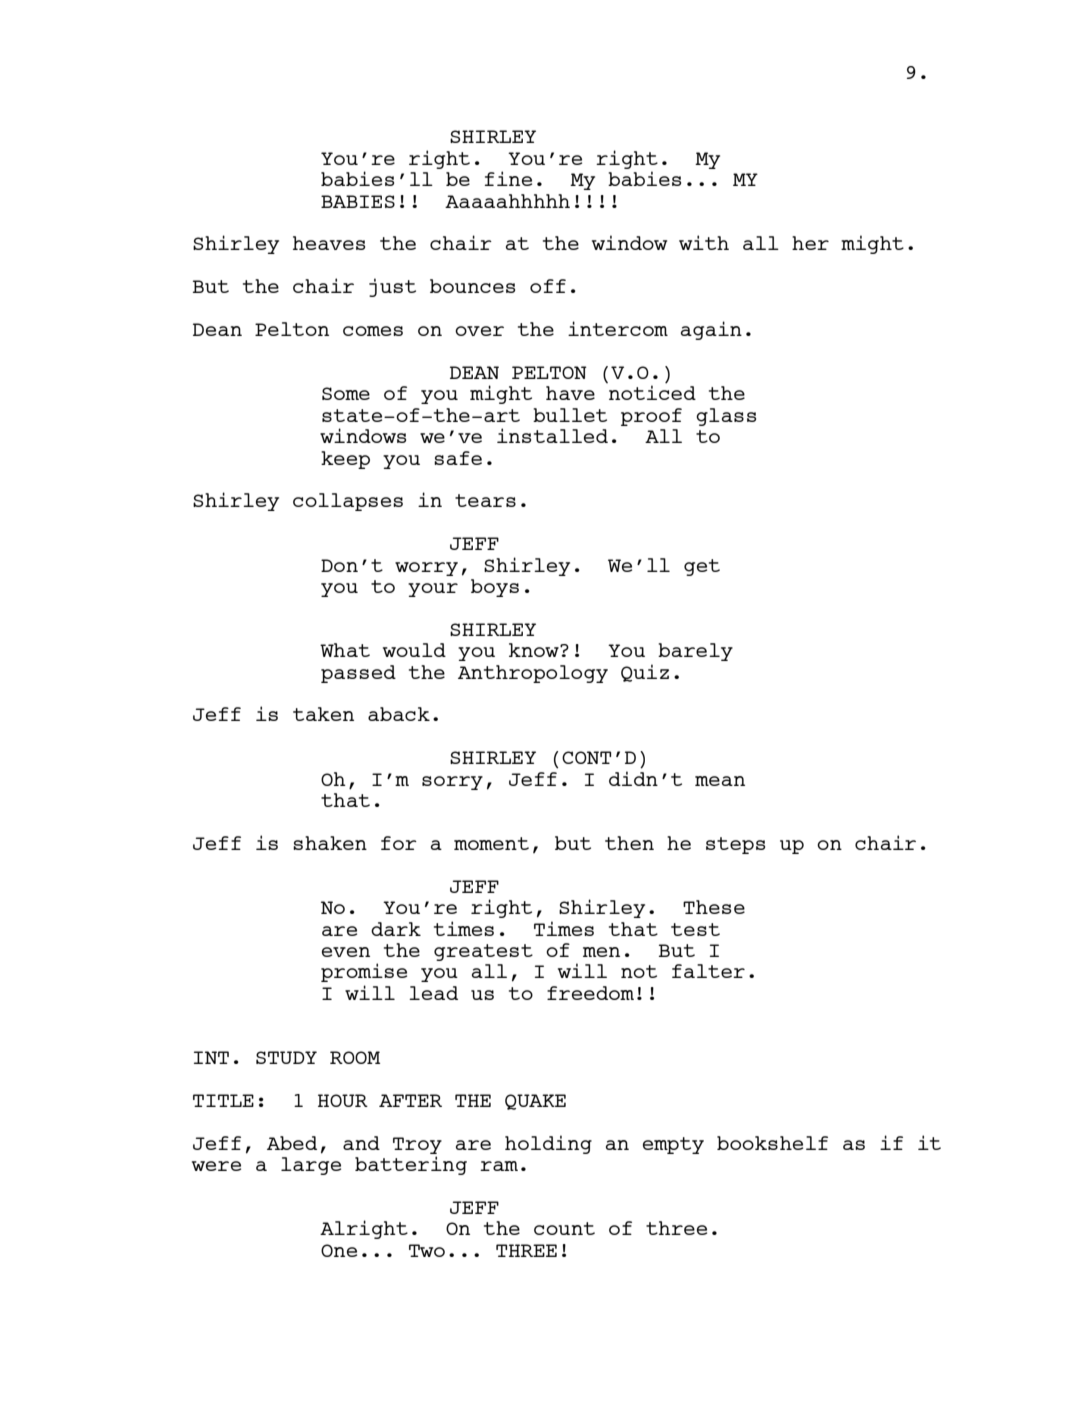 This image has height=1413, width=1092. What do you see at coordinates (704, 242) in the image?
I see `with` at bounding box center [704, 242].
